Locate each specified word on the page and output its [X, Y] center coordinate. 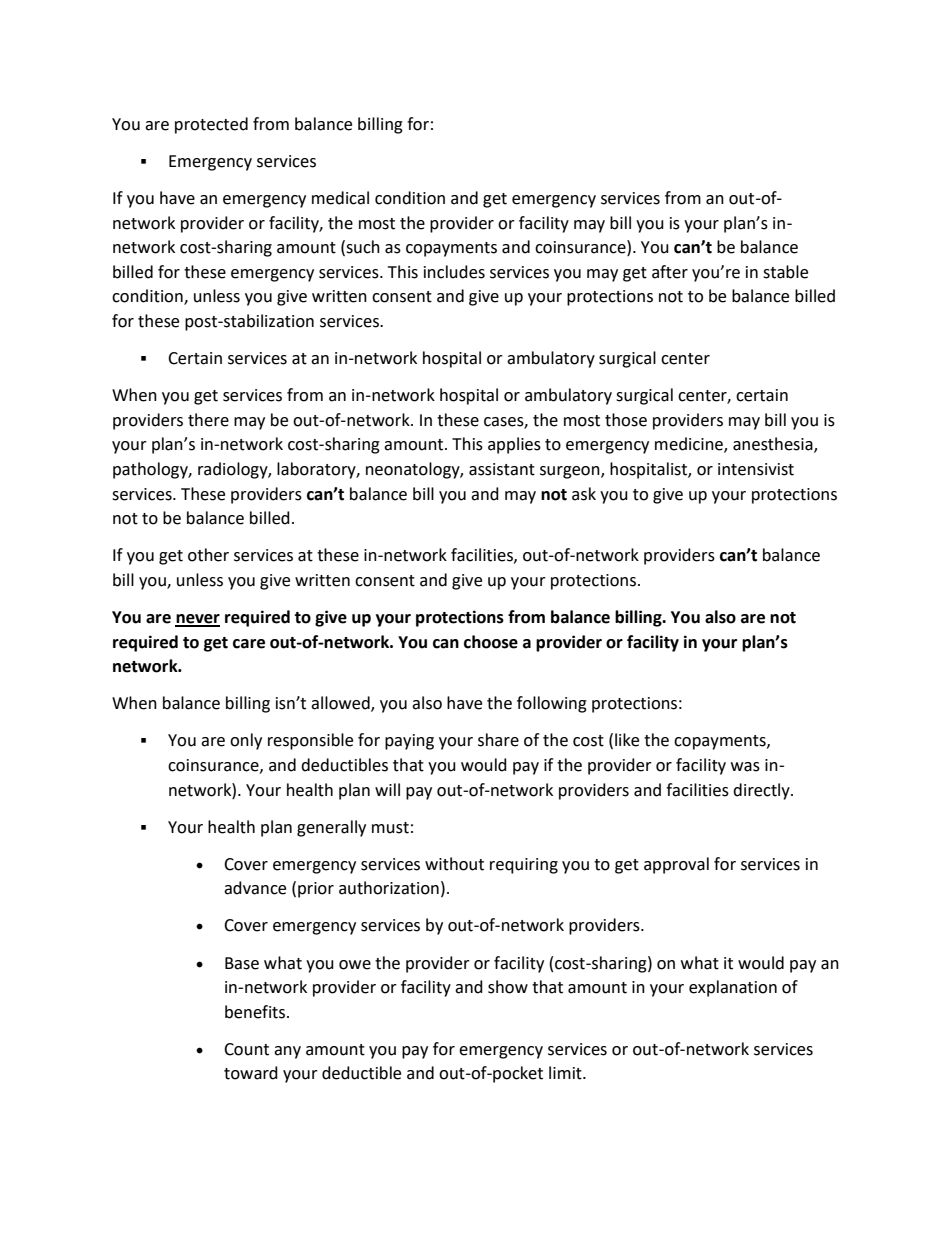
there [208, 420]
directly [762, 791]
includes [454, 272]
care [249, 644]
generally [331, 828]
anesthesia [774, 445]
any [287, 1052]
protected [211, 125]
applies [514, 445]
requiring [524, 866]
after [670, 272]
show [508, 987]
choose [491, 642]
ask [584, 494]
